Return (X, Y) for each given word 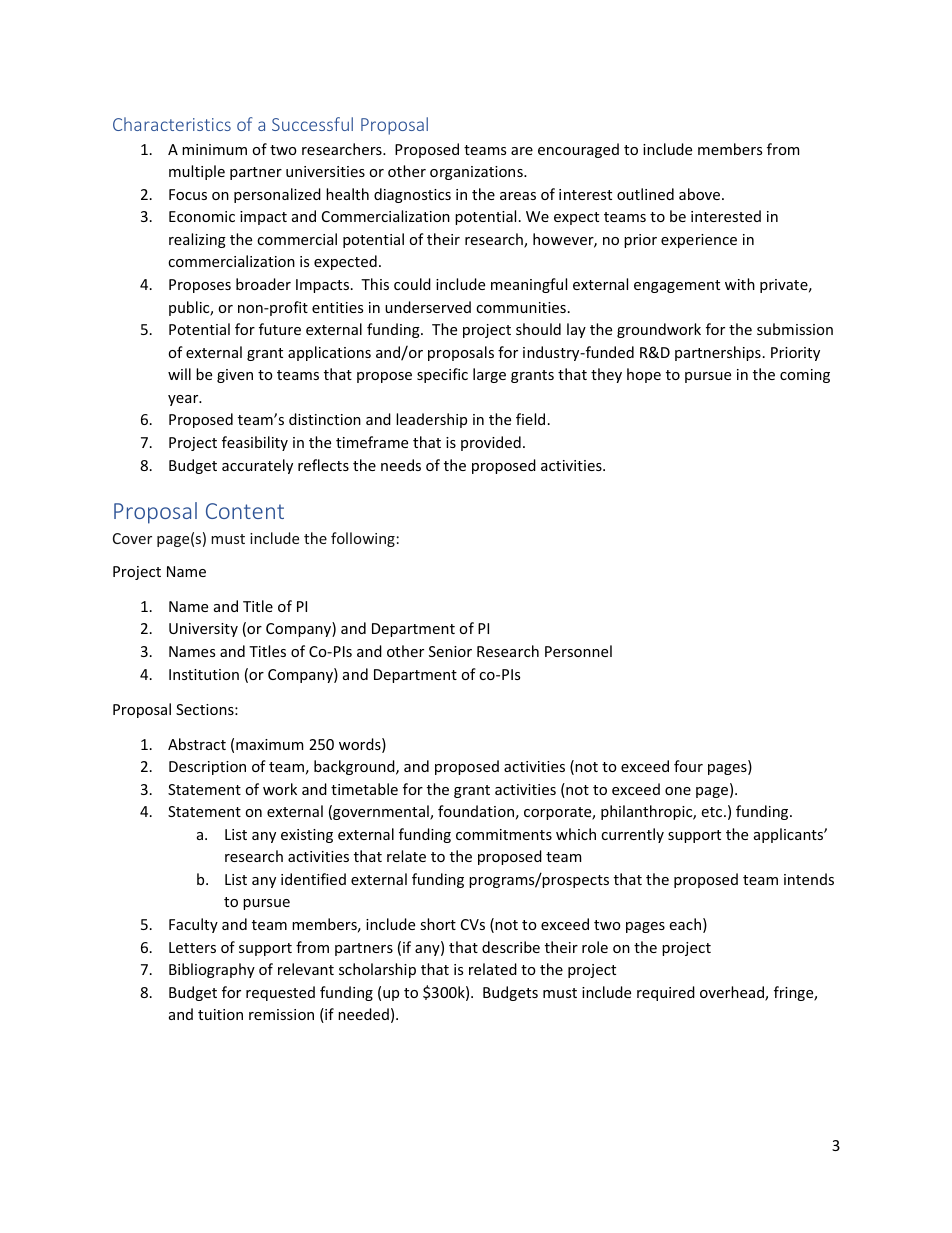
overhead (733, 993)
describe (511, 947)
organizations (477, 173)
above (701, 194)
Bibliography (212, 970)
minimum (214, 149)
